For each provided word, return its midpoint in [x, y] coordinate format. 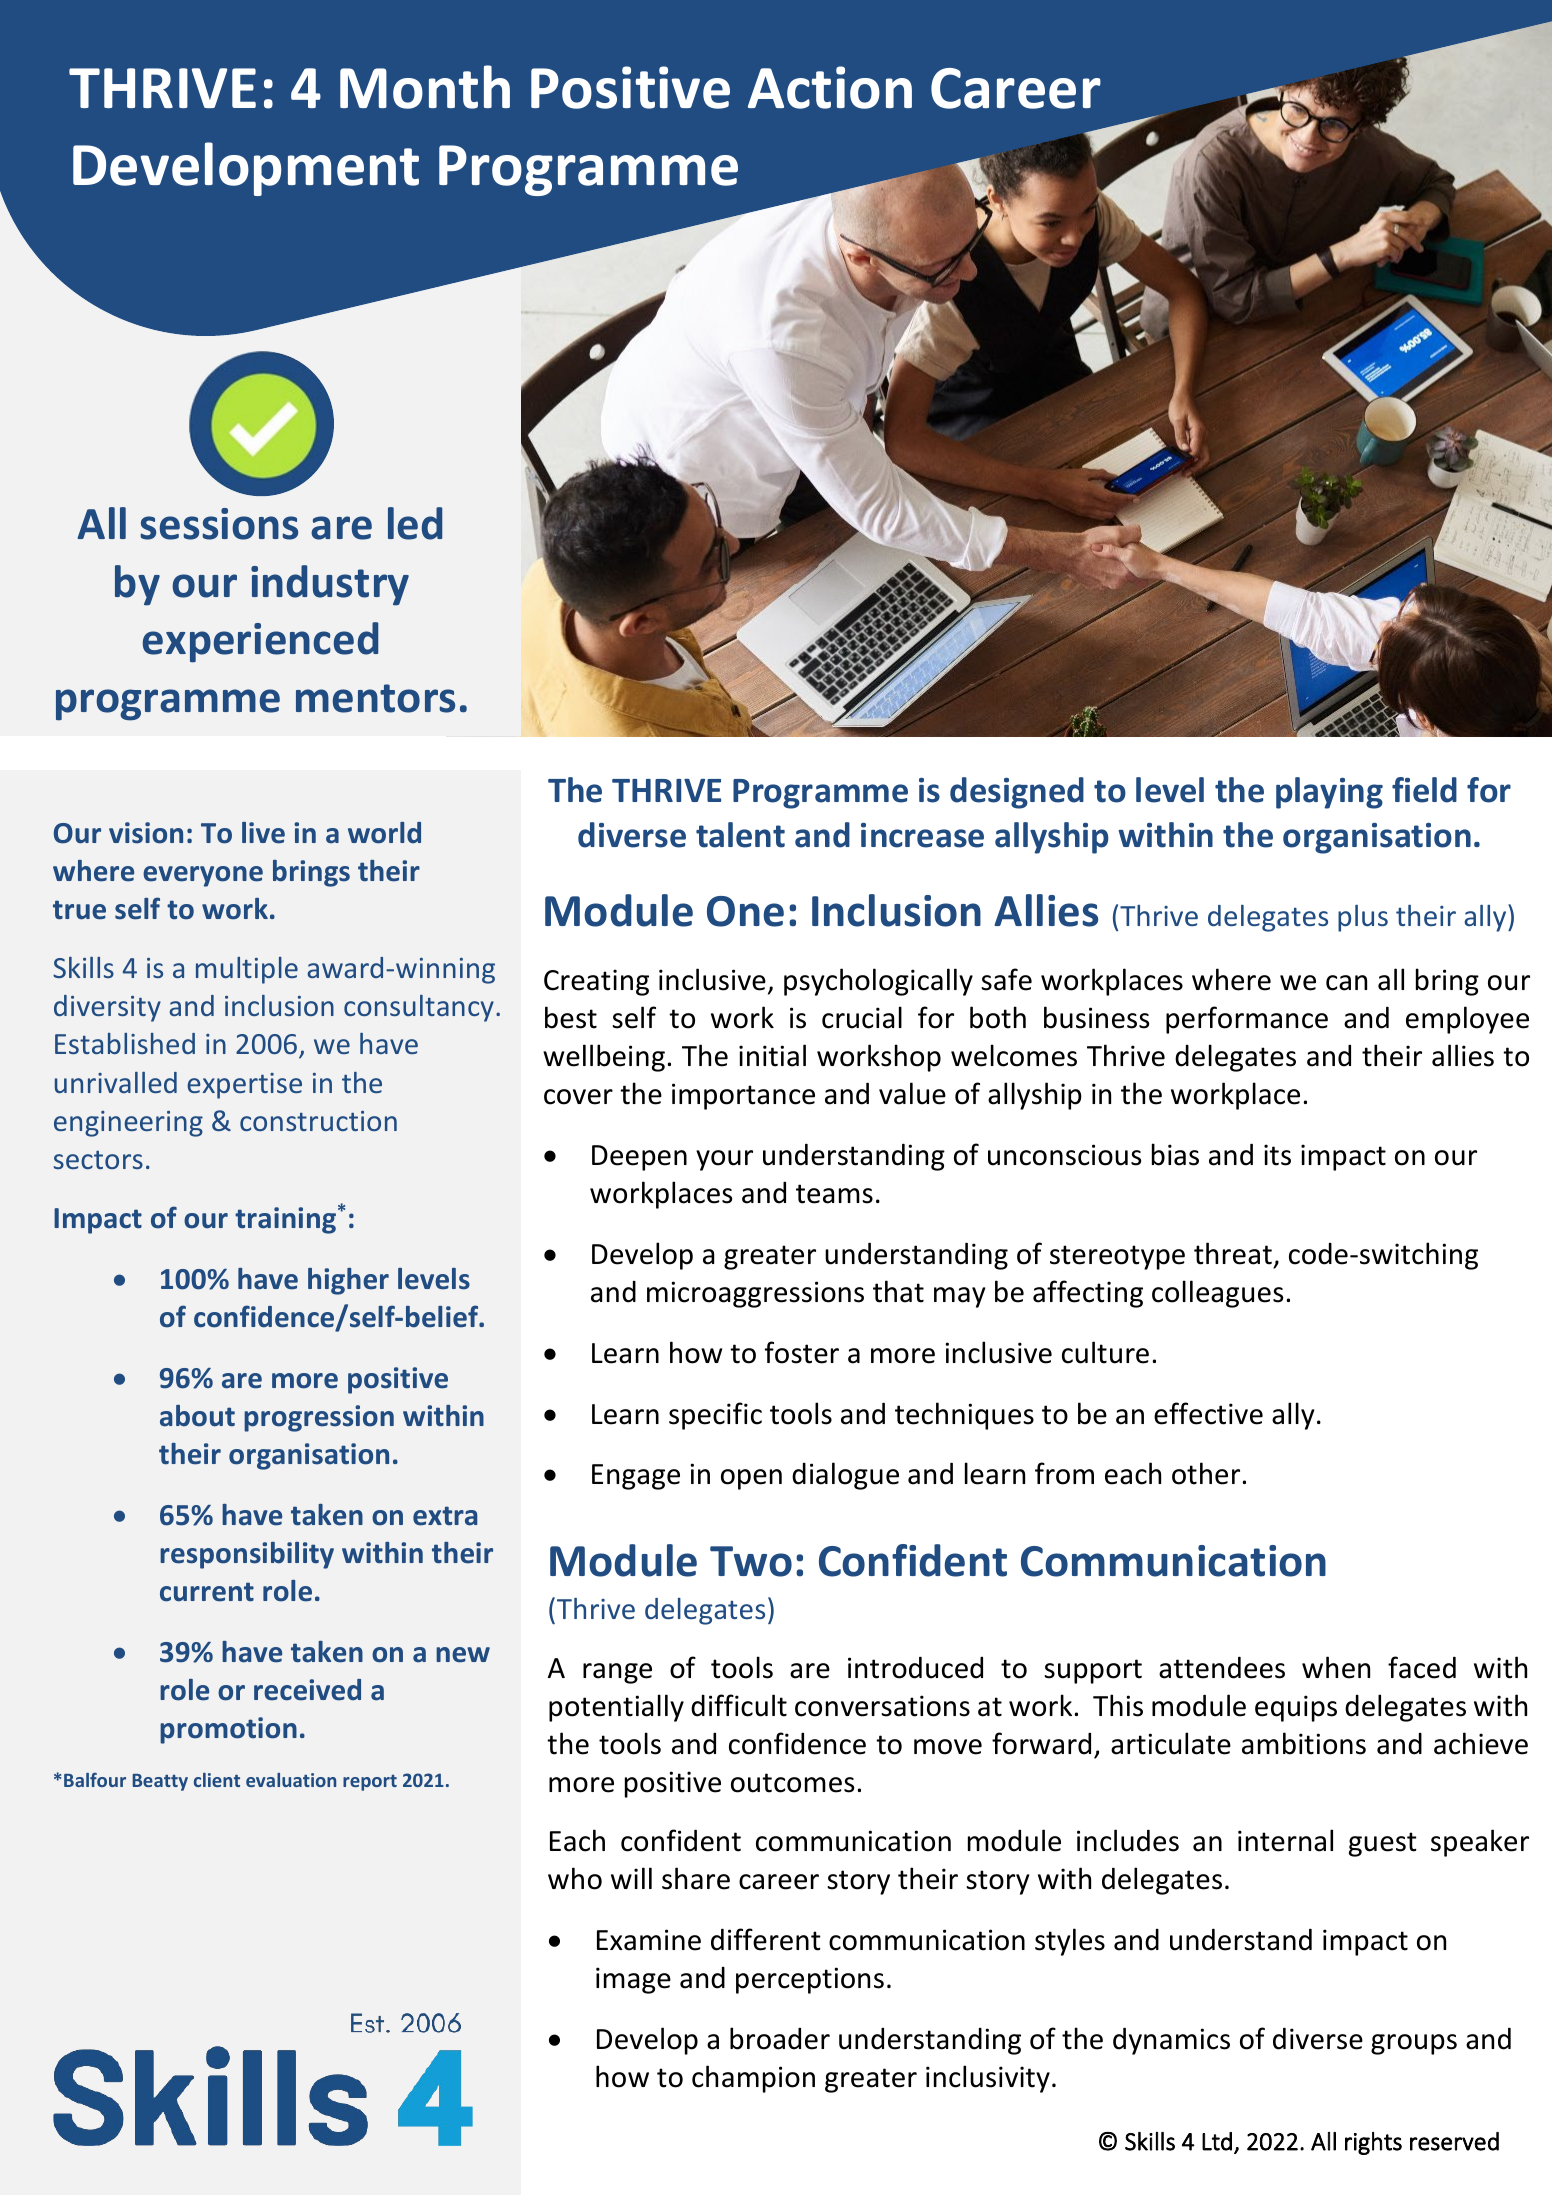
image [633, 1980]
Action [830, 87]
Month [425, 87]
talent [740, 835]
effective [1208, 1413]
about [197, 1416]
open [751, 1479]
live [263, 833]
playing [1329, 793]
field [1424, 790]
